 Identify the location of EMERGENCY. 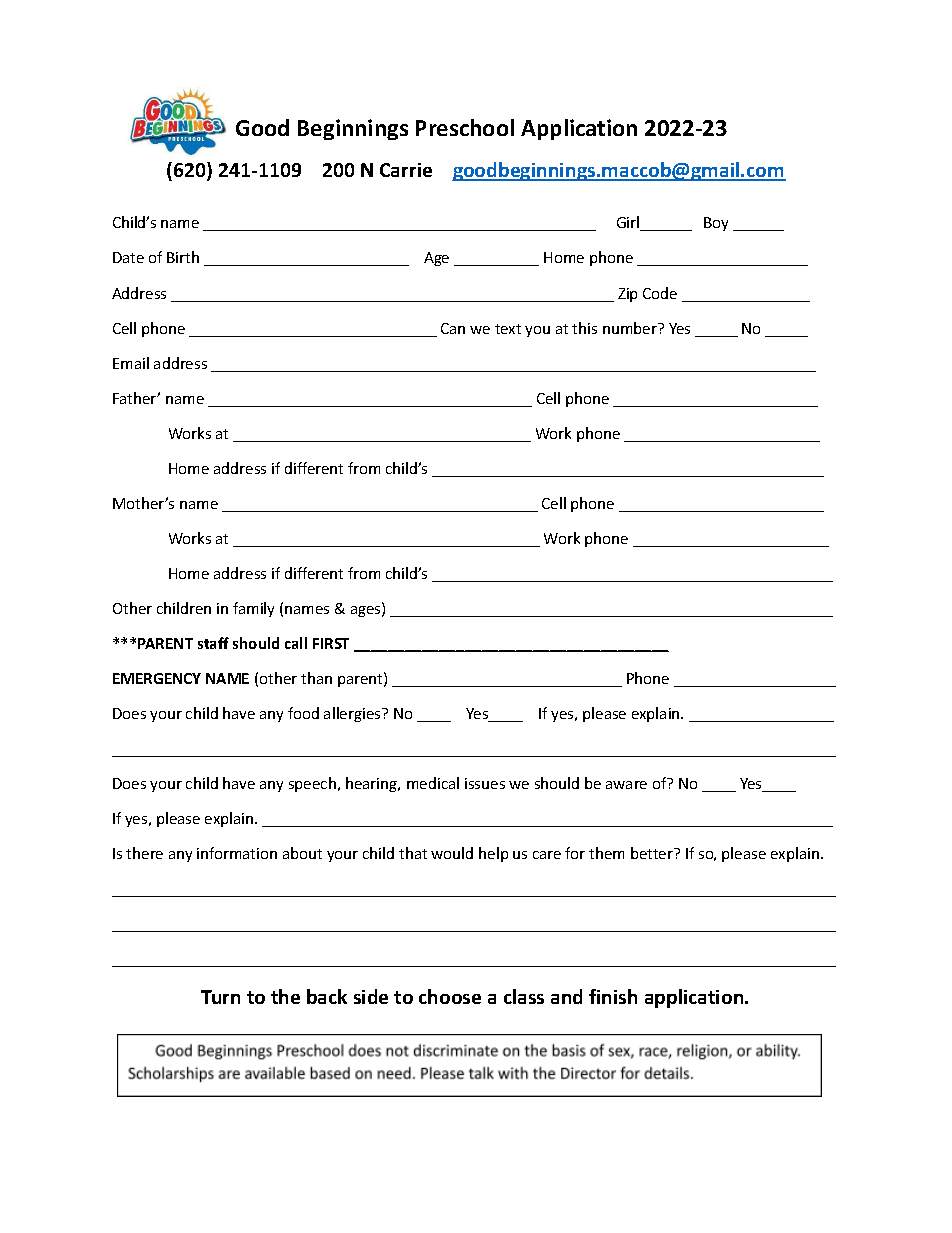
(157, 678).
